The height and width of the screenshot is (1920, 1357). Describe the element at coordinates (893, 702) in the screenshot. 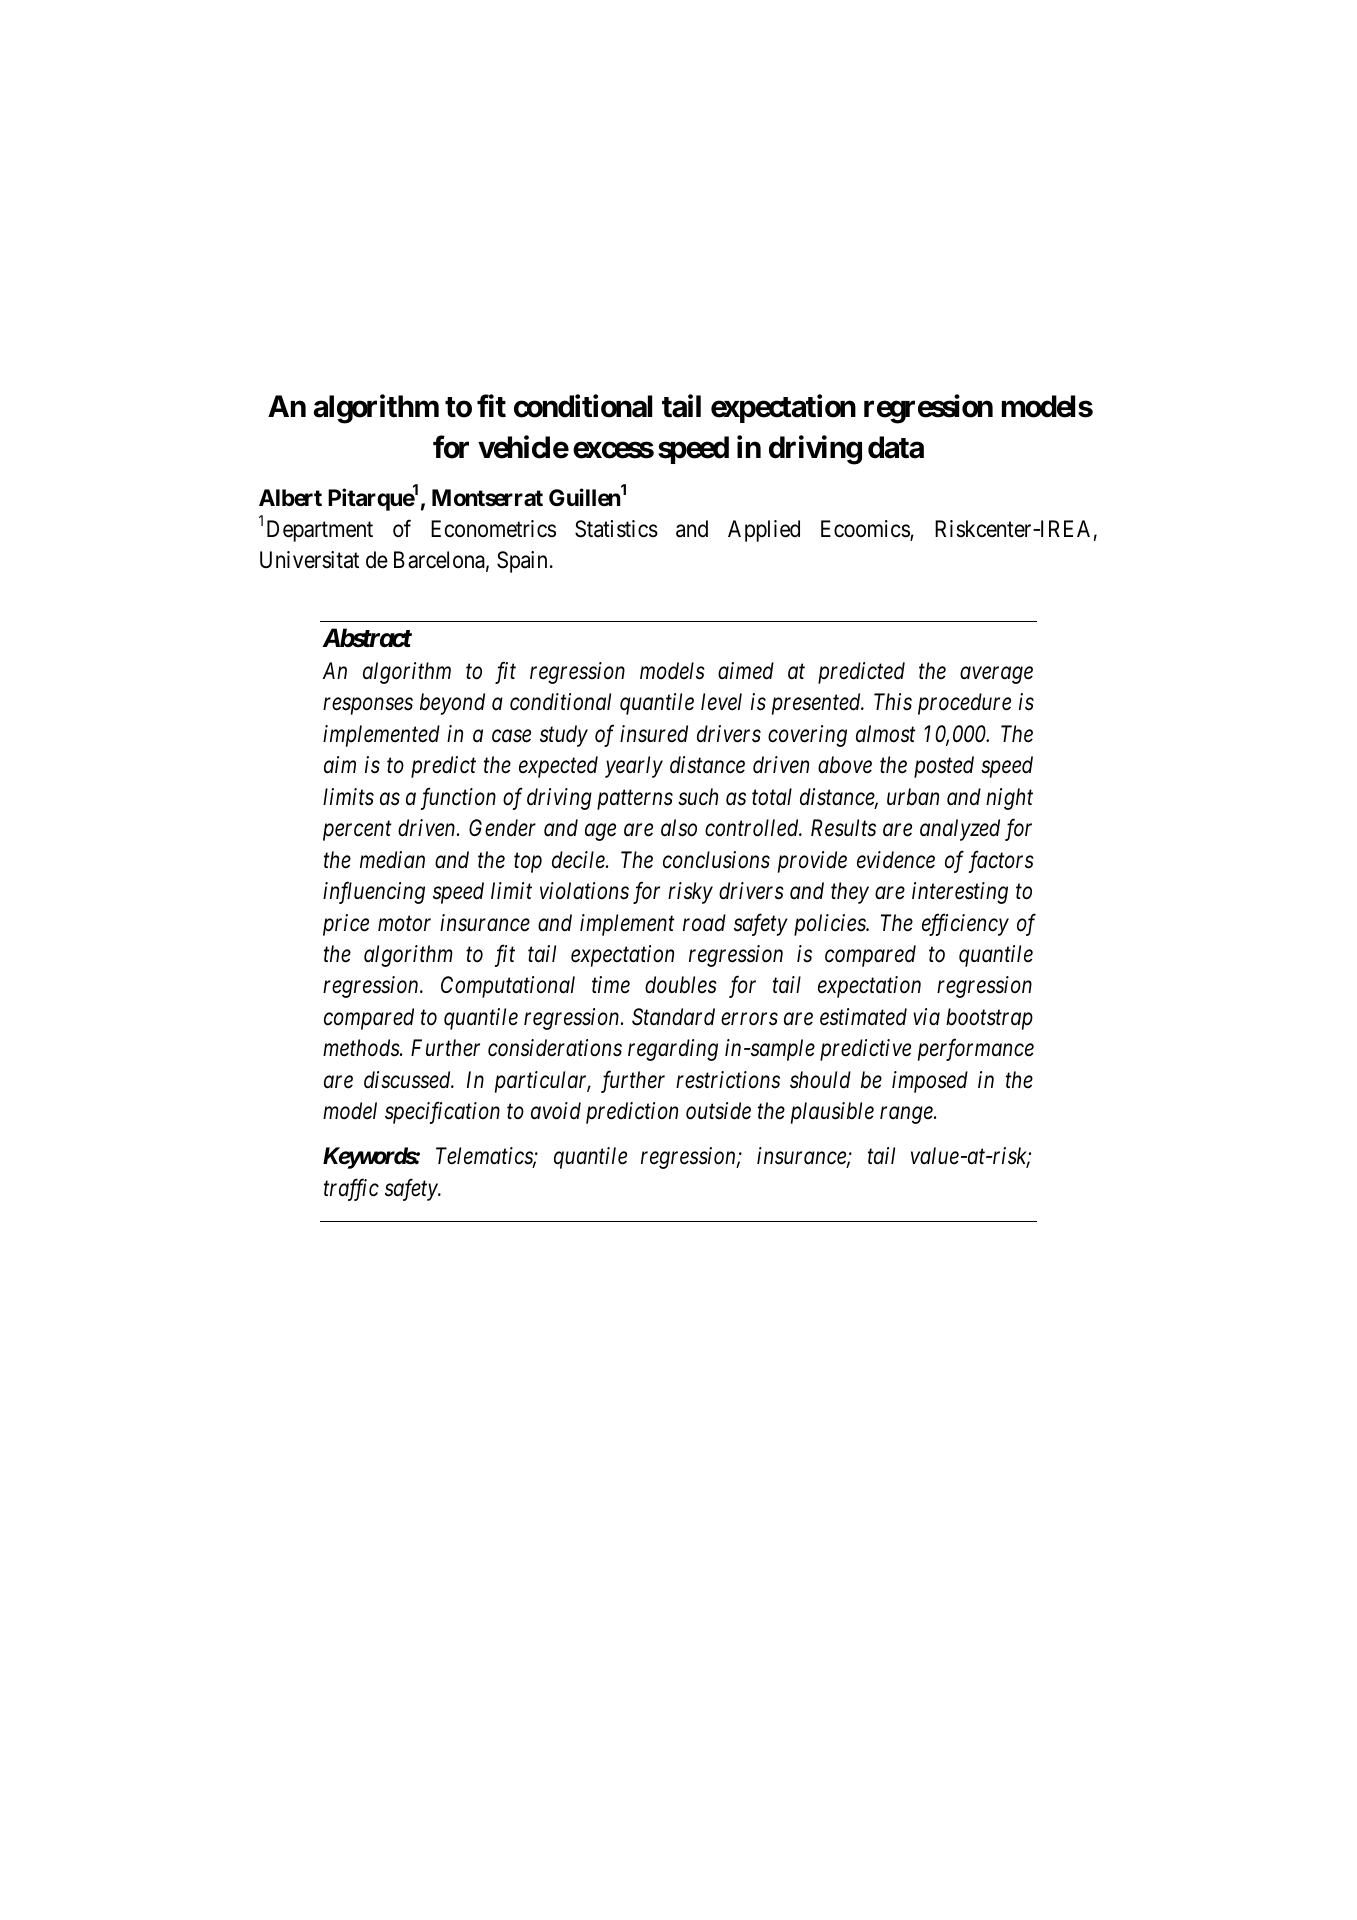

I see `This` at that location.
